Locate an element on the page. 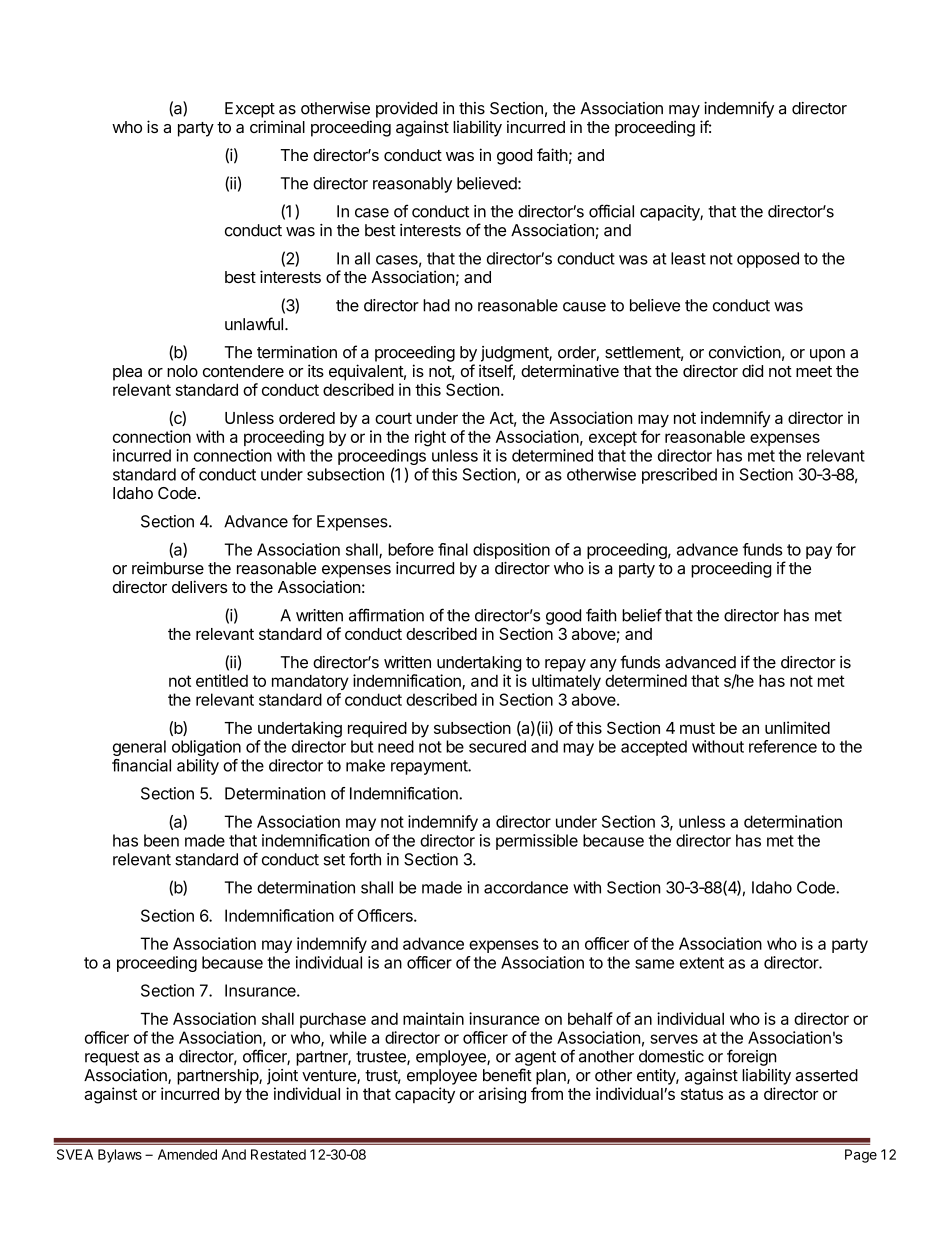 The width and height of the image is (952, 1233). Amended is located at coordinates (187, 1154).
